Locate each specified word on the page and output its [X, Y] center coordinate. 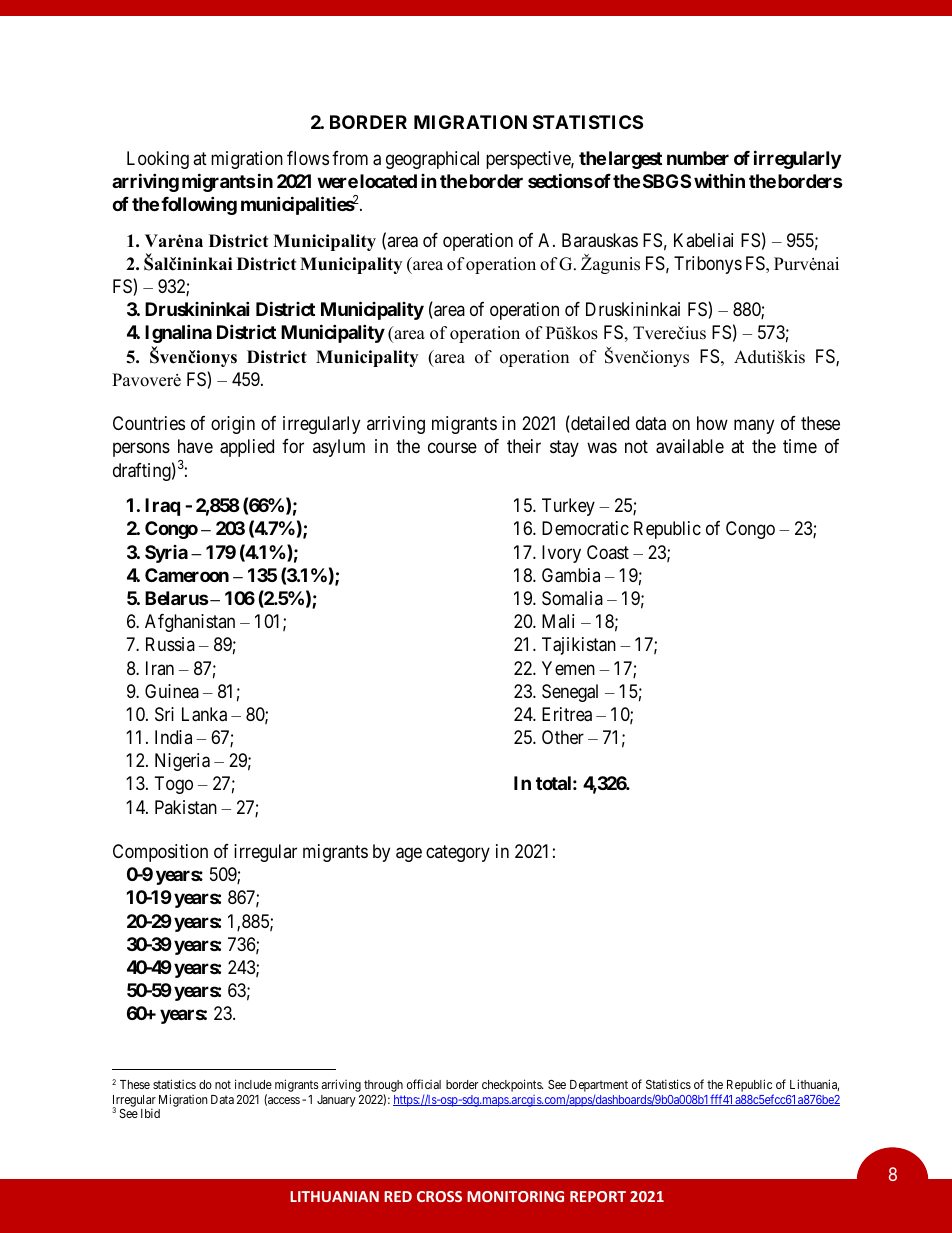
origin [233, 425]
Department [599, 1086]
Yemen [568, 668]
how [712, 423]
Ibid [150, 1113]
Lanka [204, 714]
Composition [160, 853]
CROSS [439, 1196]
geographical [432, 160]
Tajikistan [579, 646]
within [719, 180]
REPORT [598, 1196]
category [458, 853]
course [452, 448]
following [199, 205]
